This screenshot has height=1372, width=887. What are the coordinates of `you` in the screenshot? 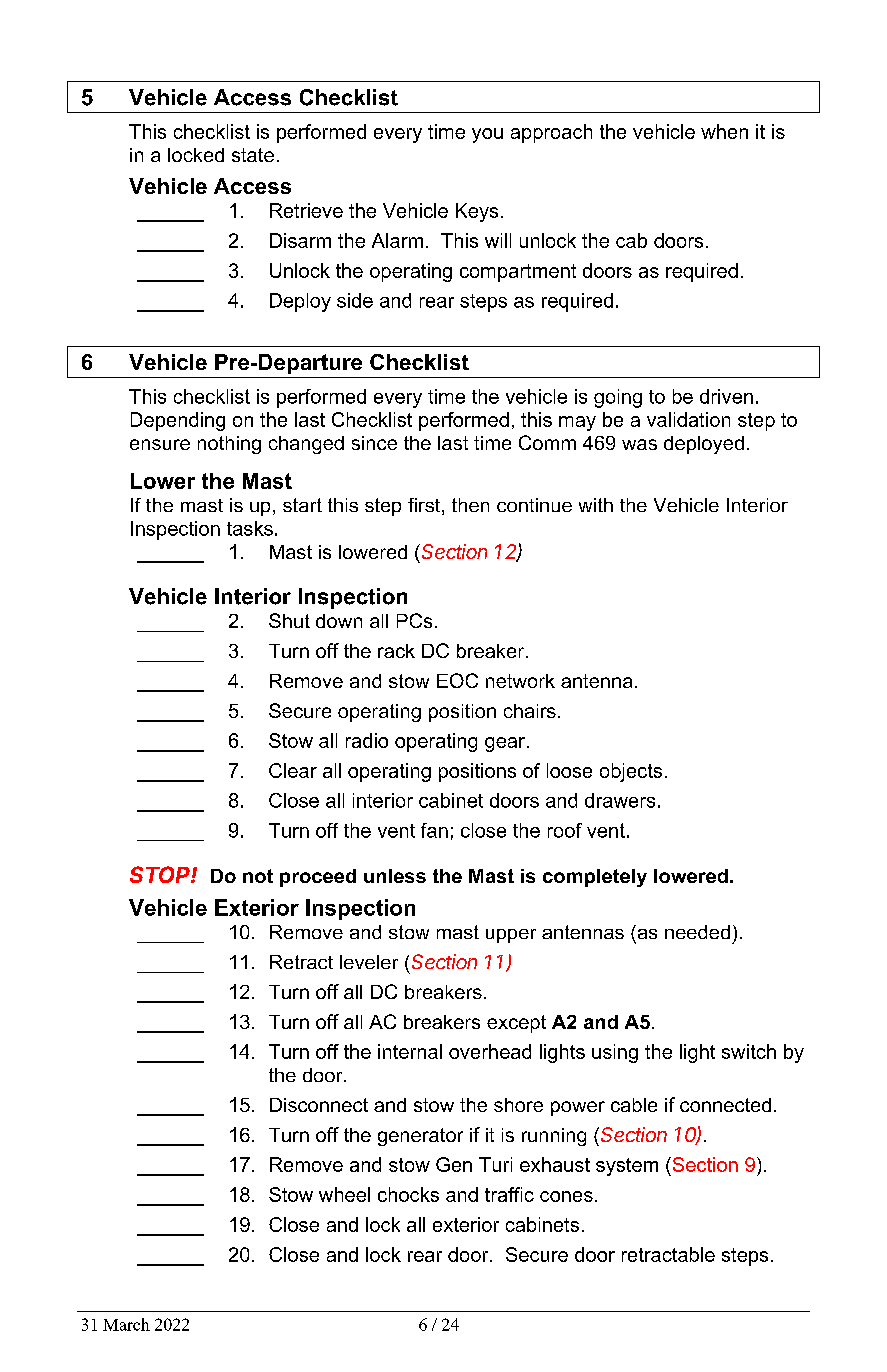 It's located at (487, 135).
